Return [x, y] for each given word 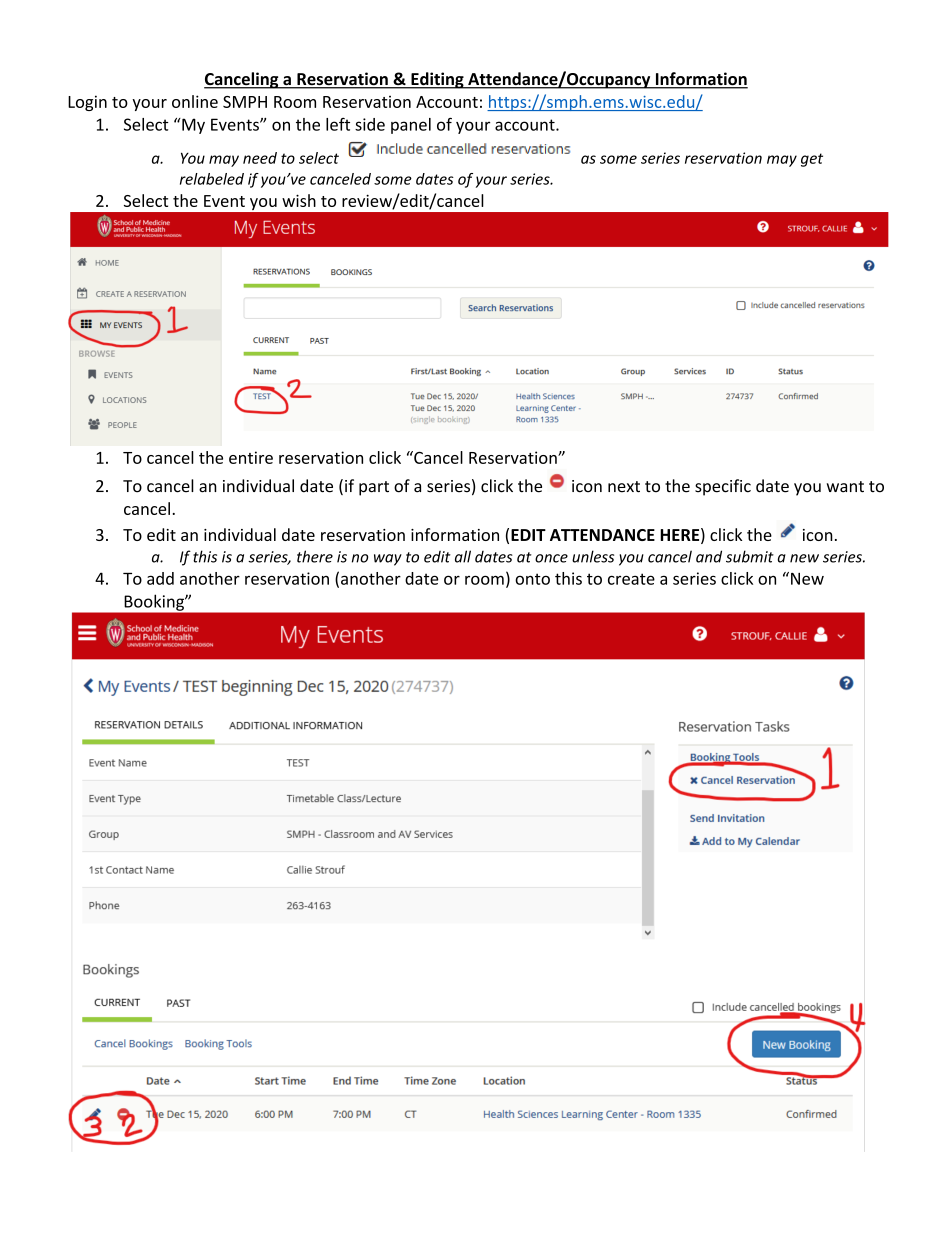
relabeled [212, 179]
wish [299, 200]
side [370, 124]
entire [251, 457]
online [195, 101]
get [812, 160]
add [160, 578]
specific [723, 487]
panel [411, 126]
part [374, 488]
